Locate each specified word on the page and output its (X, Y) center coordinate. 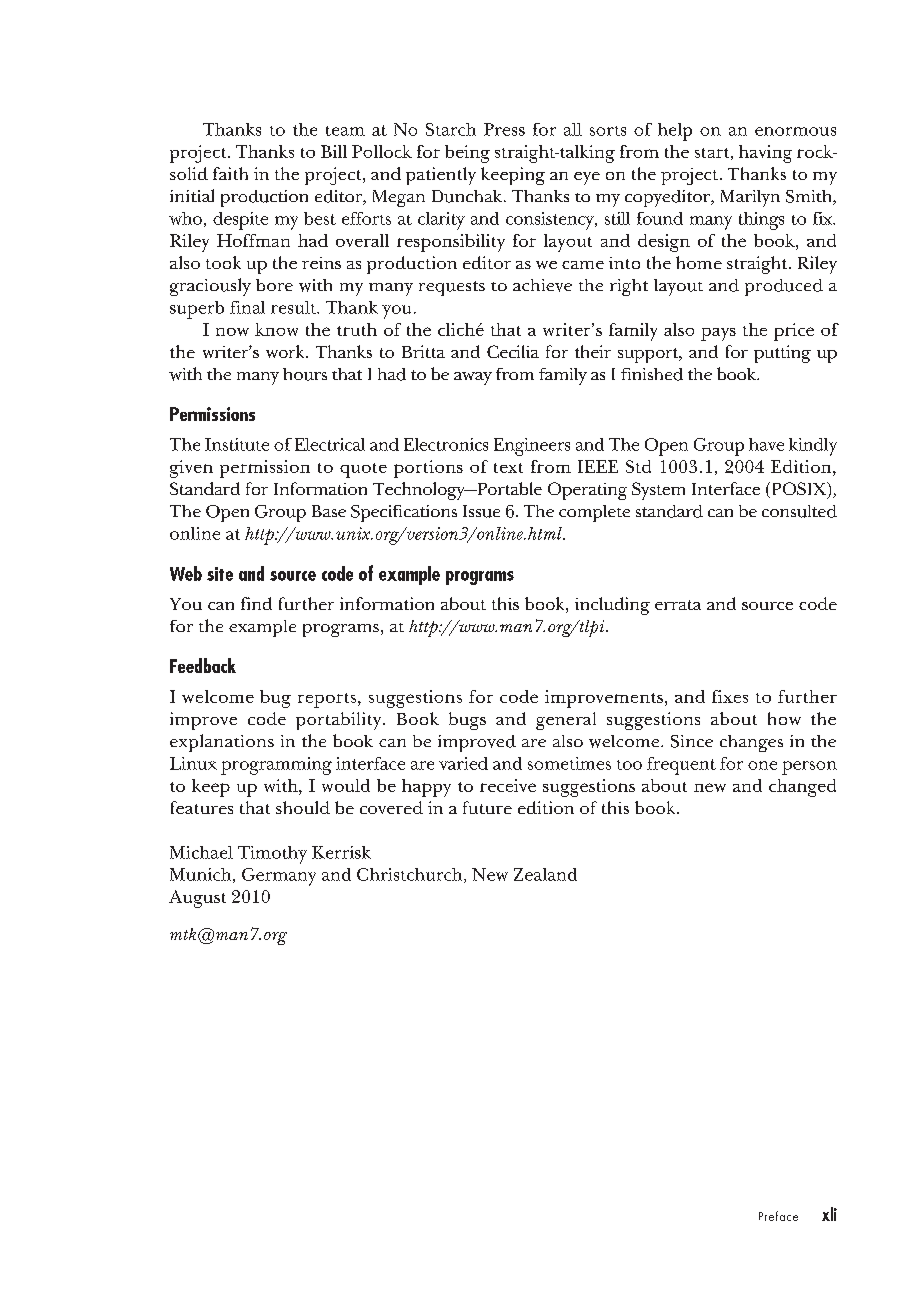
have (766, 444)
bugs (467, 721)
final (247, 307)
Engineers (532, 447)
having (765, 154)
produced (784, 287)
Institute (237, 444)
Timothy (272, 855)
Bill (334, 151)
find (256, 603)
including (612, 606)
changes (751, 743)
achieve (542, 285)
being (467, 154)
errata (678, 605)
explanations (222, 743)
